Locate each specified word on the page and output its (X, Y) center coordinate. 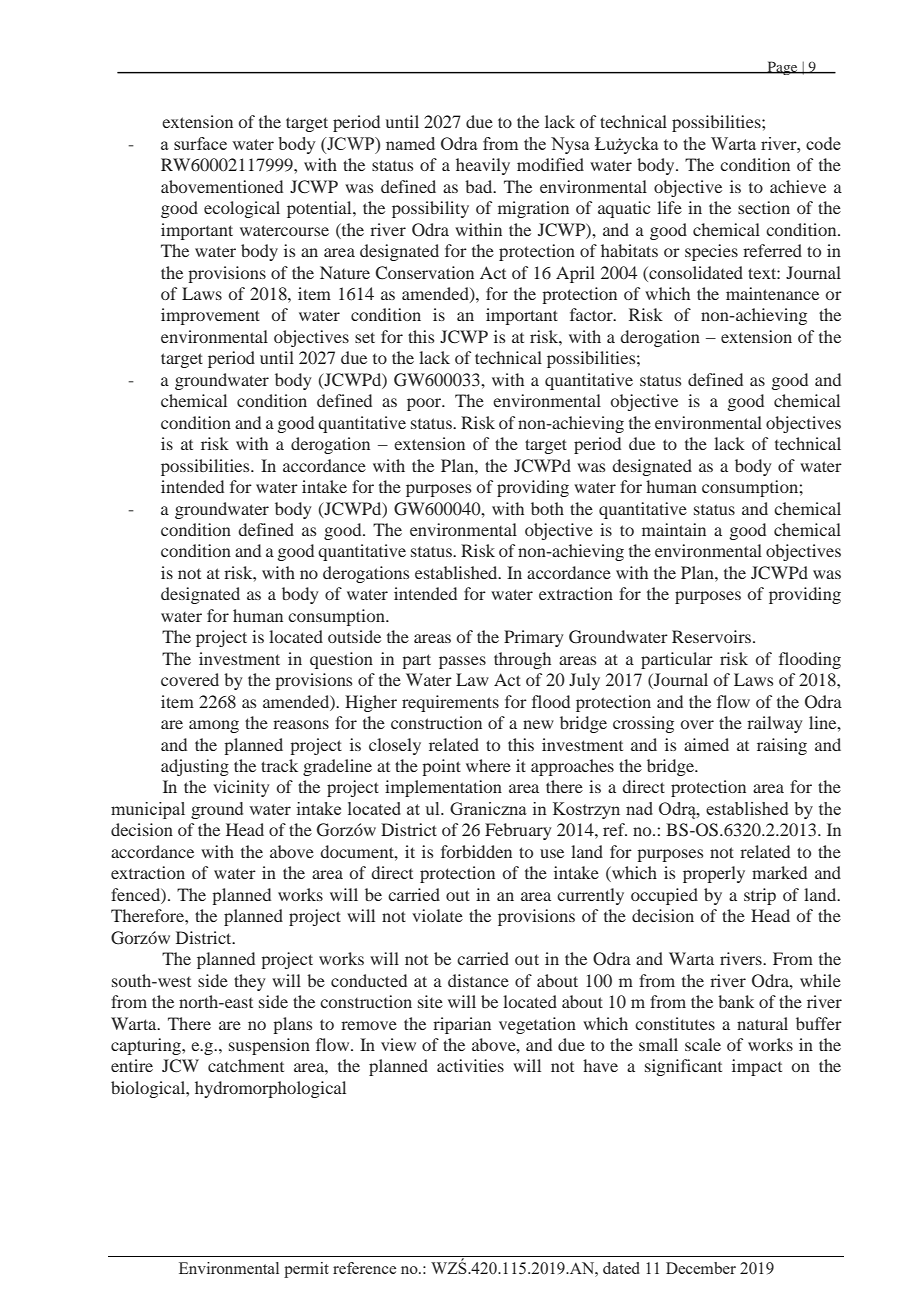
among (214, 726)
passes (462, 662)
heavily (483, 166)
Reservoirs (713, 636)
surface (200, 143)
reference (364, 1268)
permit (306, 1270)
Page (782, 68)
